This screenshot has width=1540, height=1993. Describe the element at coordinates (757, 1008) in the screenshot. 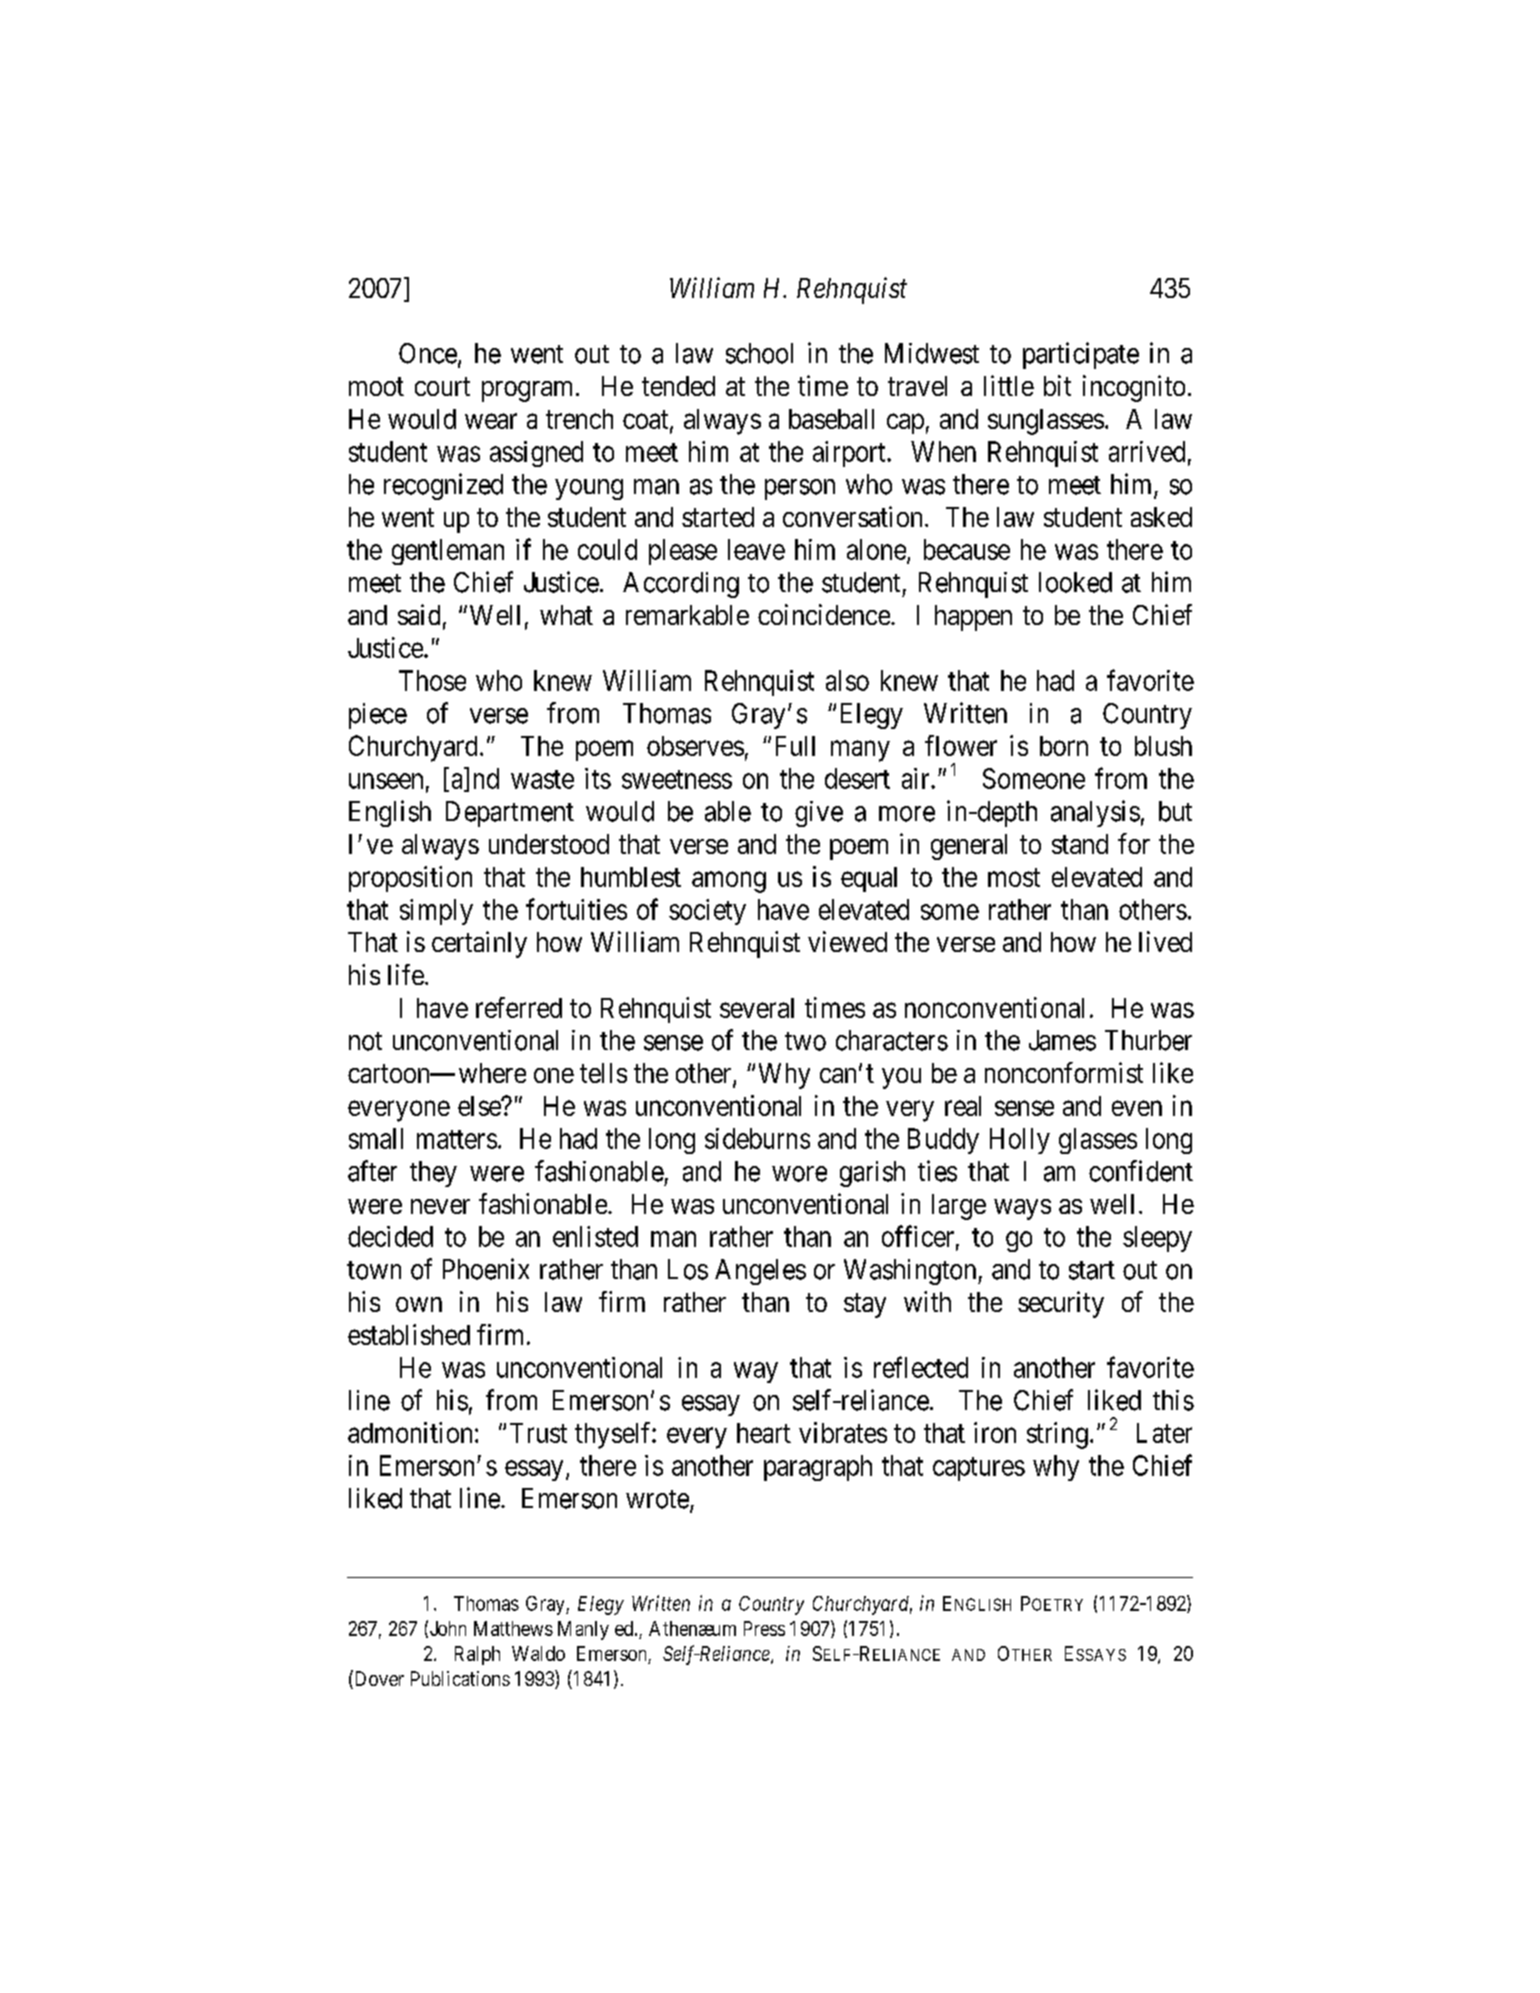

I see `several` at that location.
